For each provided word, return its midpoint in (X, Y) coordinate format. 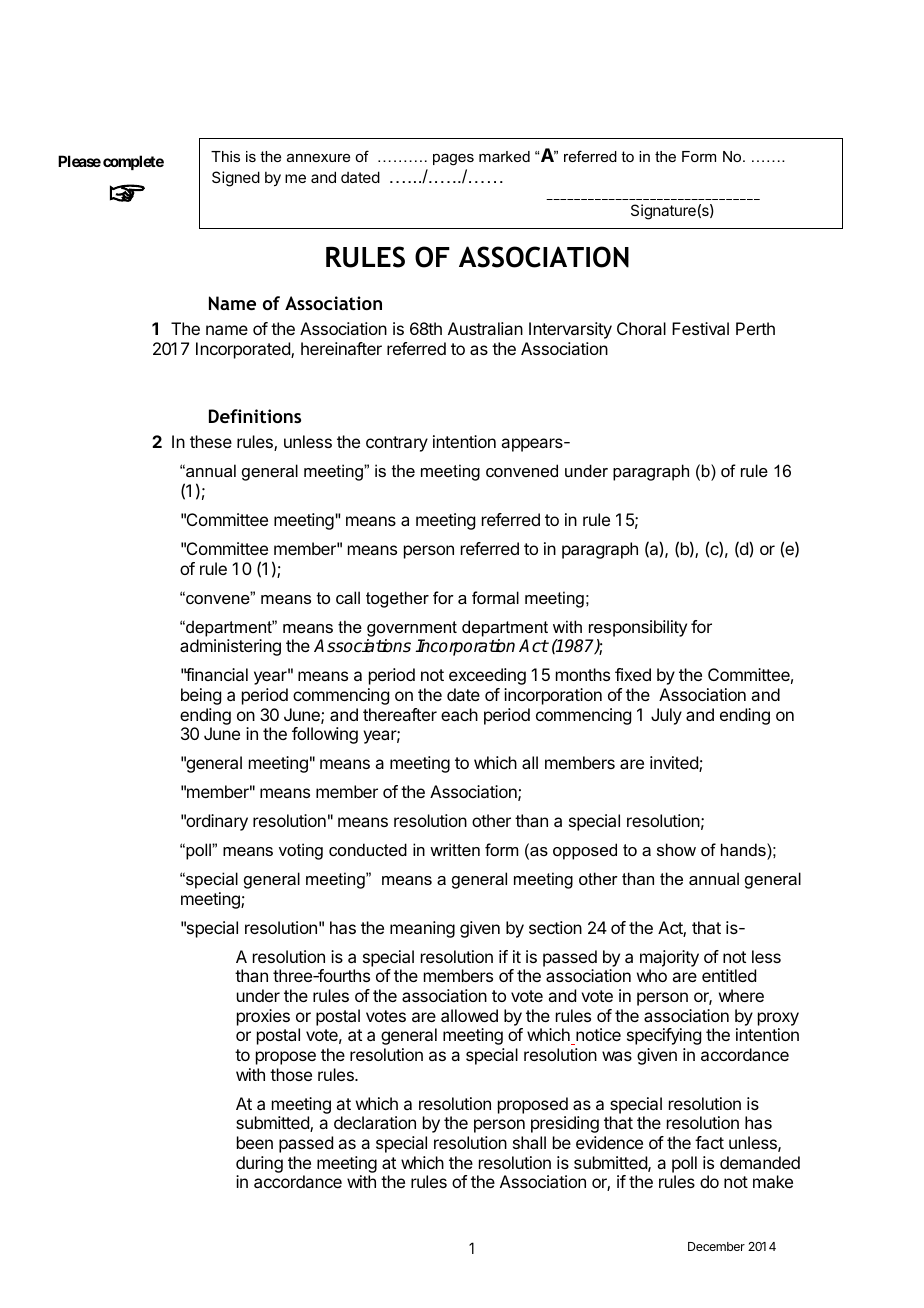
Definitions (255, 416)
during (259, 1164)
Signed (236, 179)
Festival (700, 328)
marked (504, 156)
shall (529, 1142)
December (716, 1246)
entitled (729, 975)
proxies (263, 1017)
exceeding (487, 676)
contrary (397, 444)
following (325, 735)
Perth (755, 328)
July (666, 716)
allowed (469, 1015)
